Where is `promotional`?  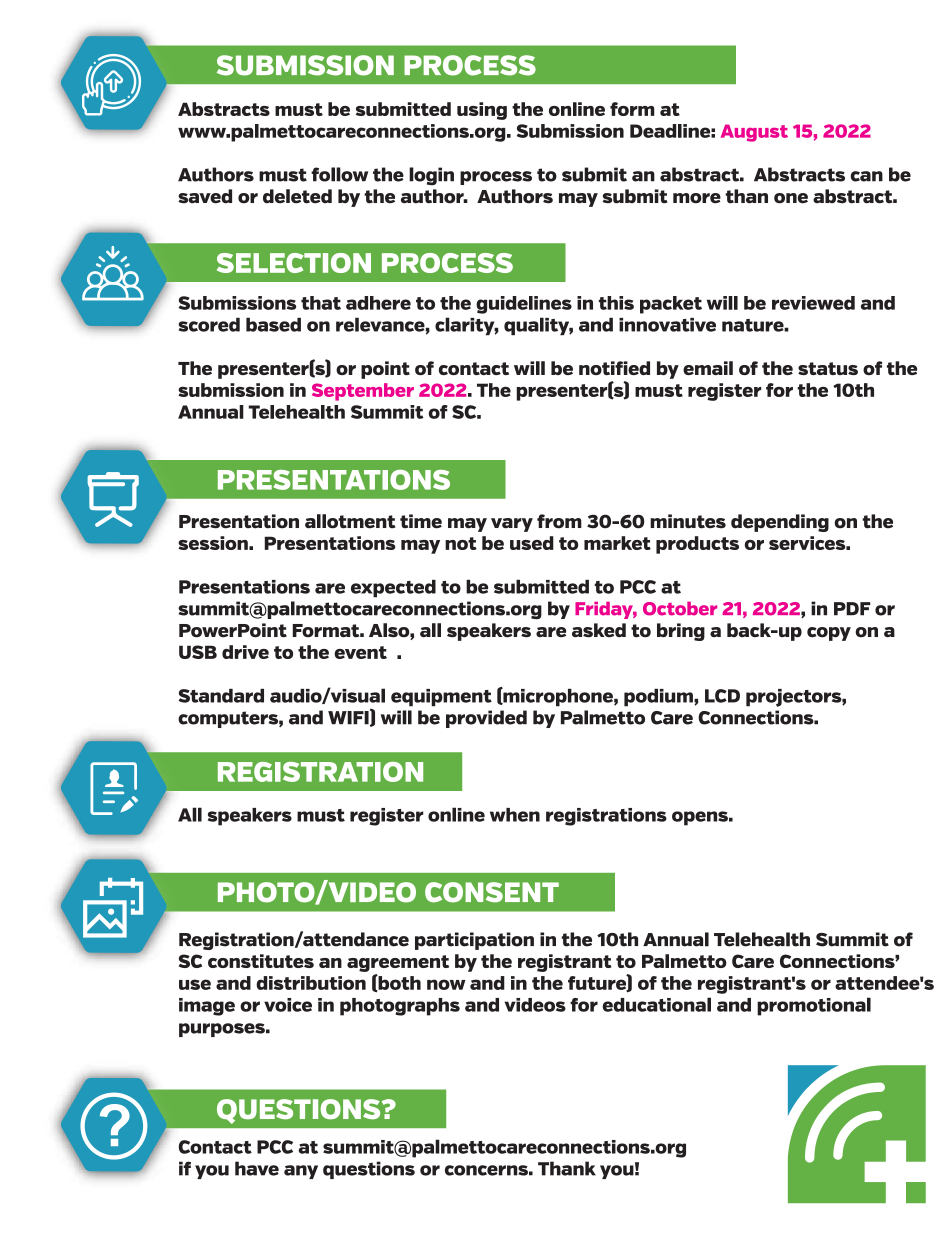
promotional is located at coordinates (814, 1006).
